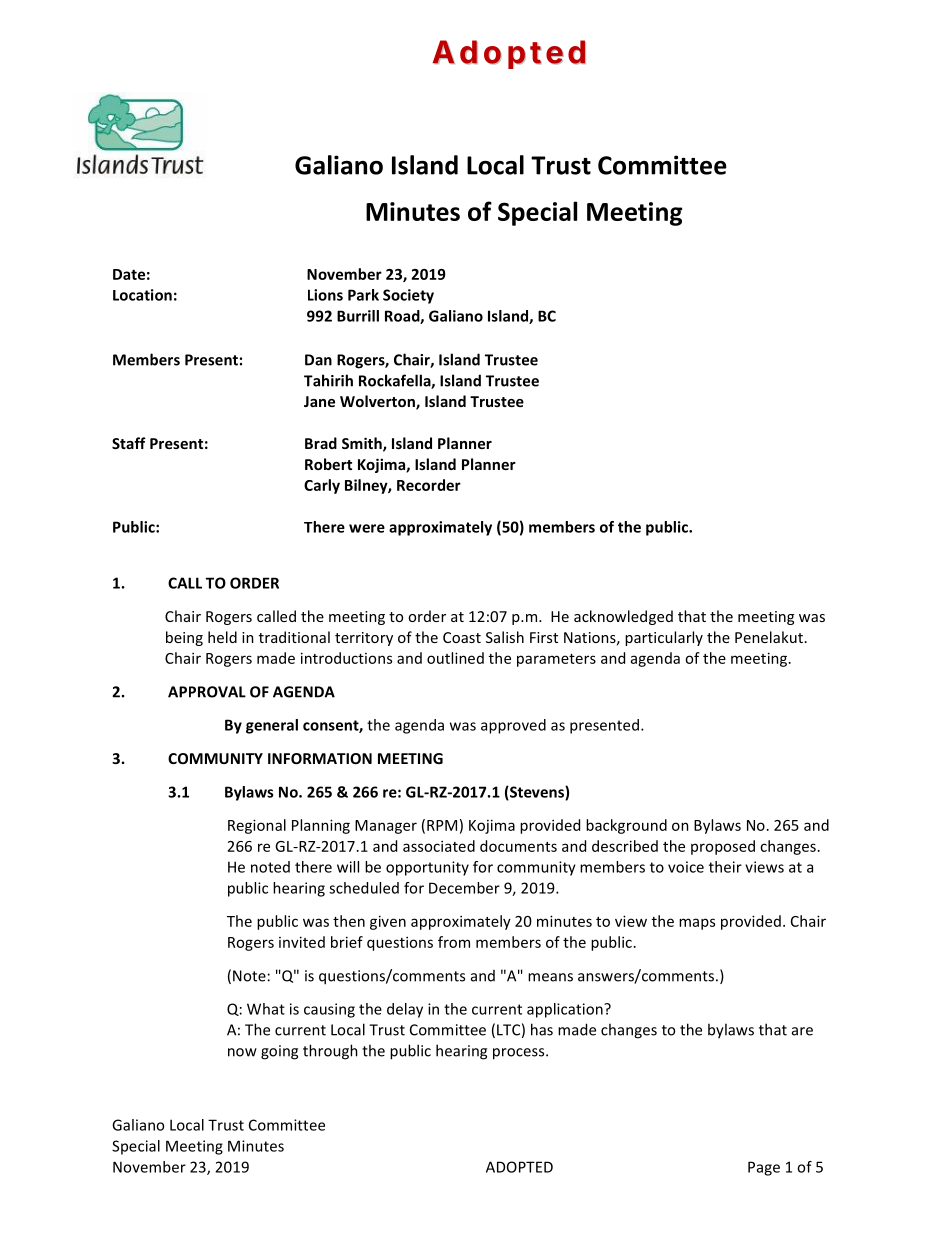 This page has width=952, height=1233. I want to click on Location, so click(142, 295).
